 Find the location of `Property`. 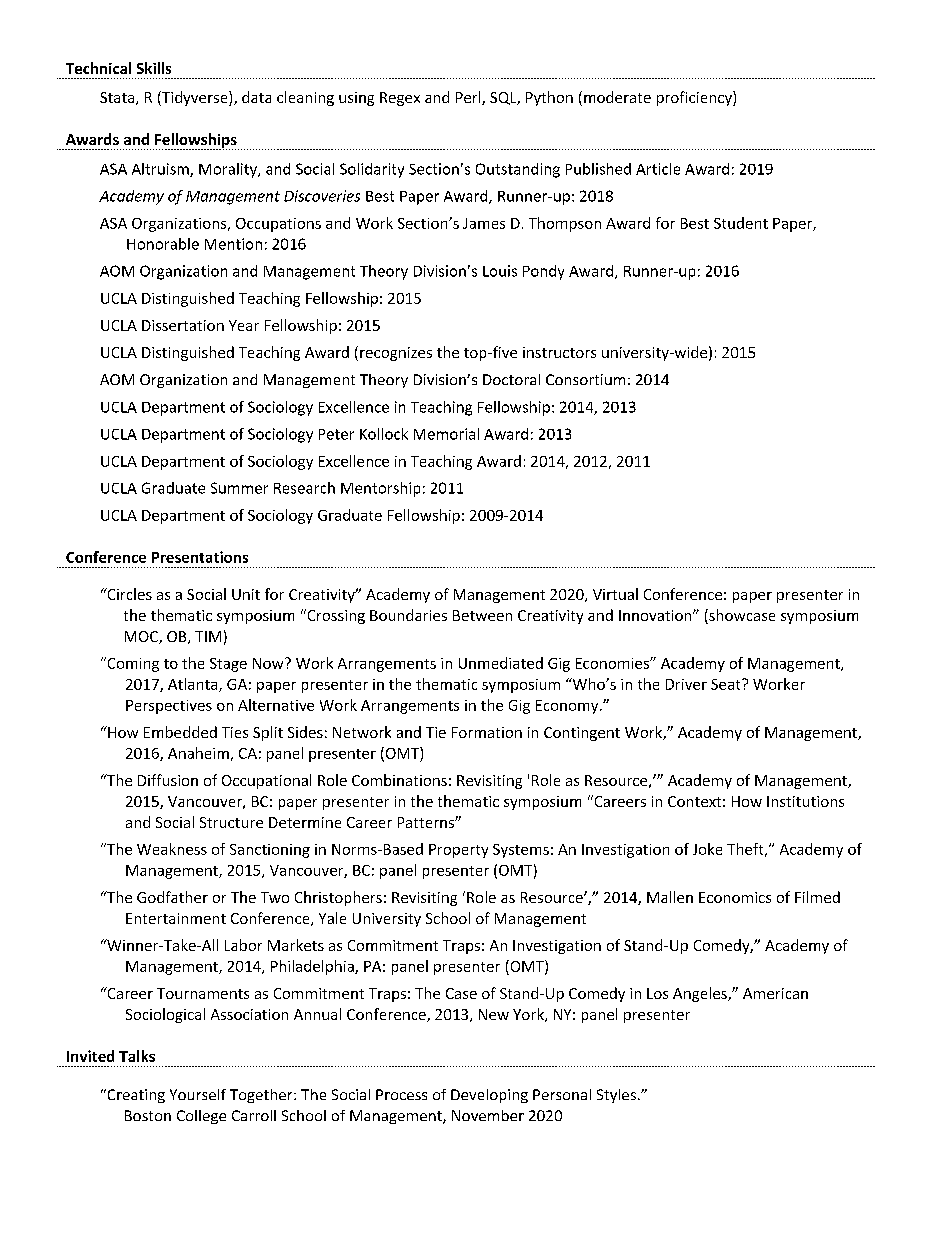

Property is located at coordinates (458, 851).
